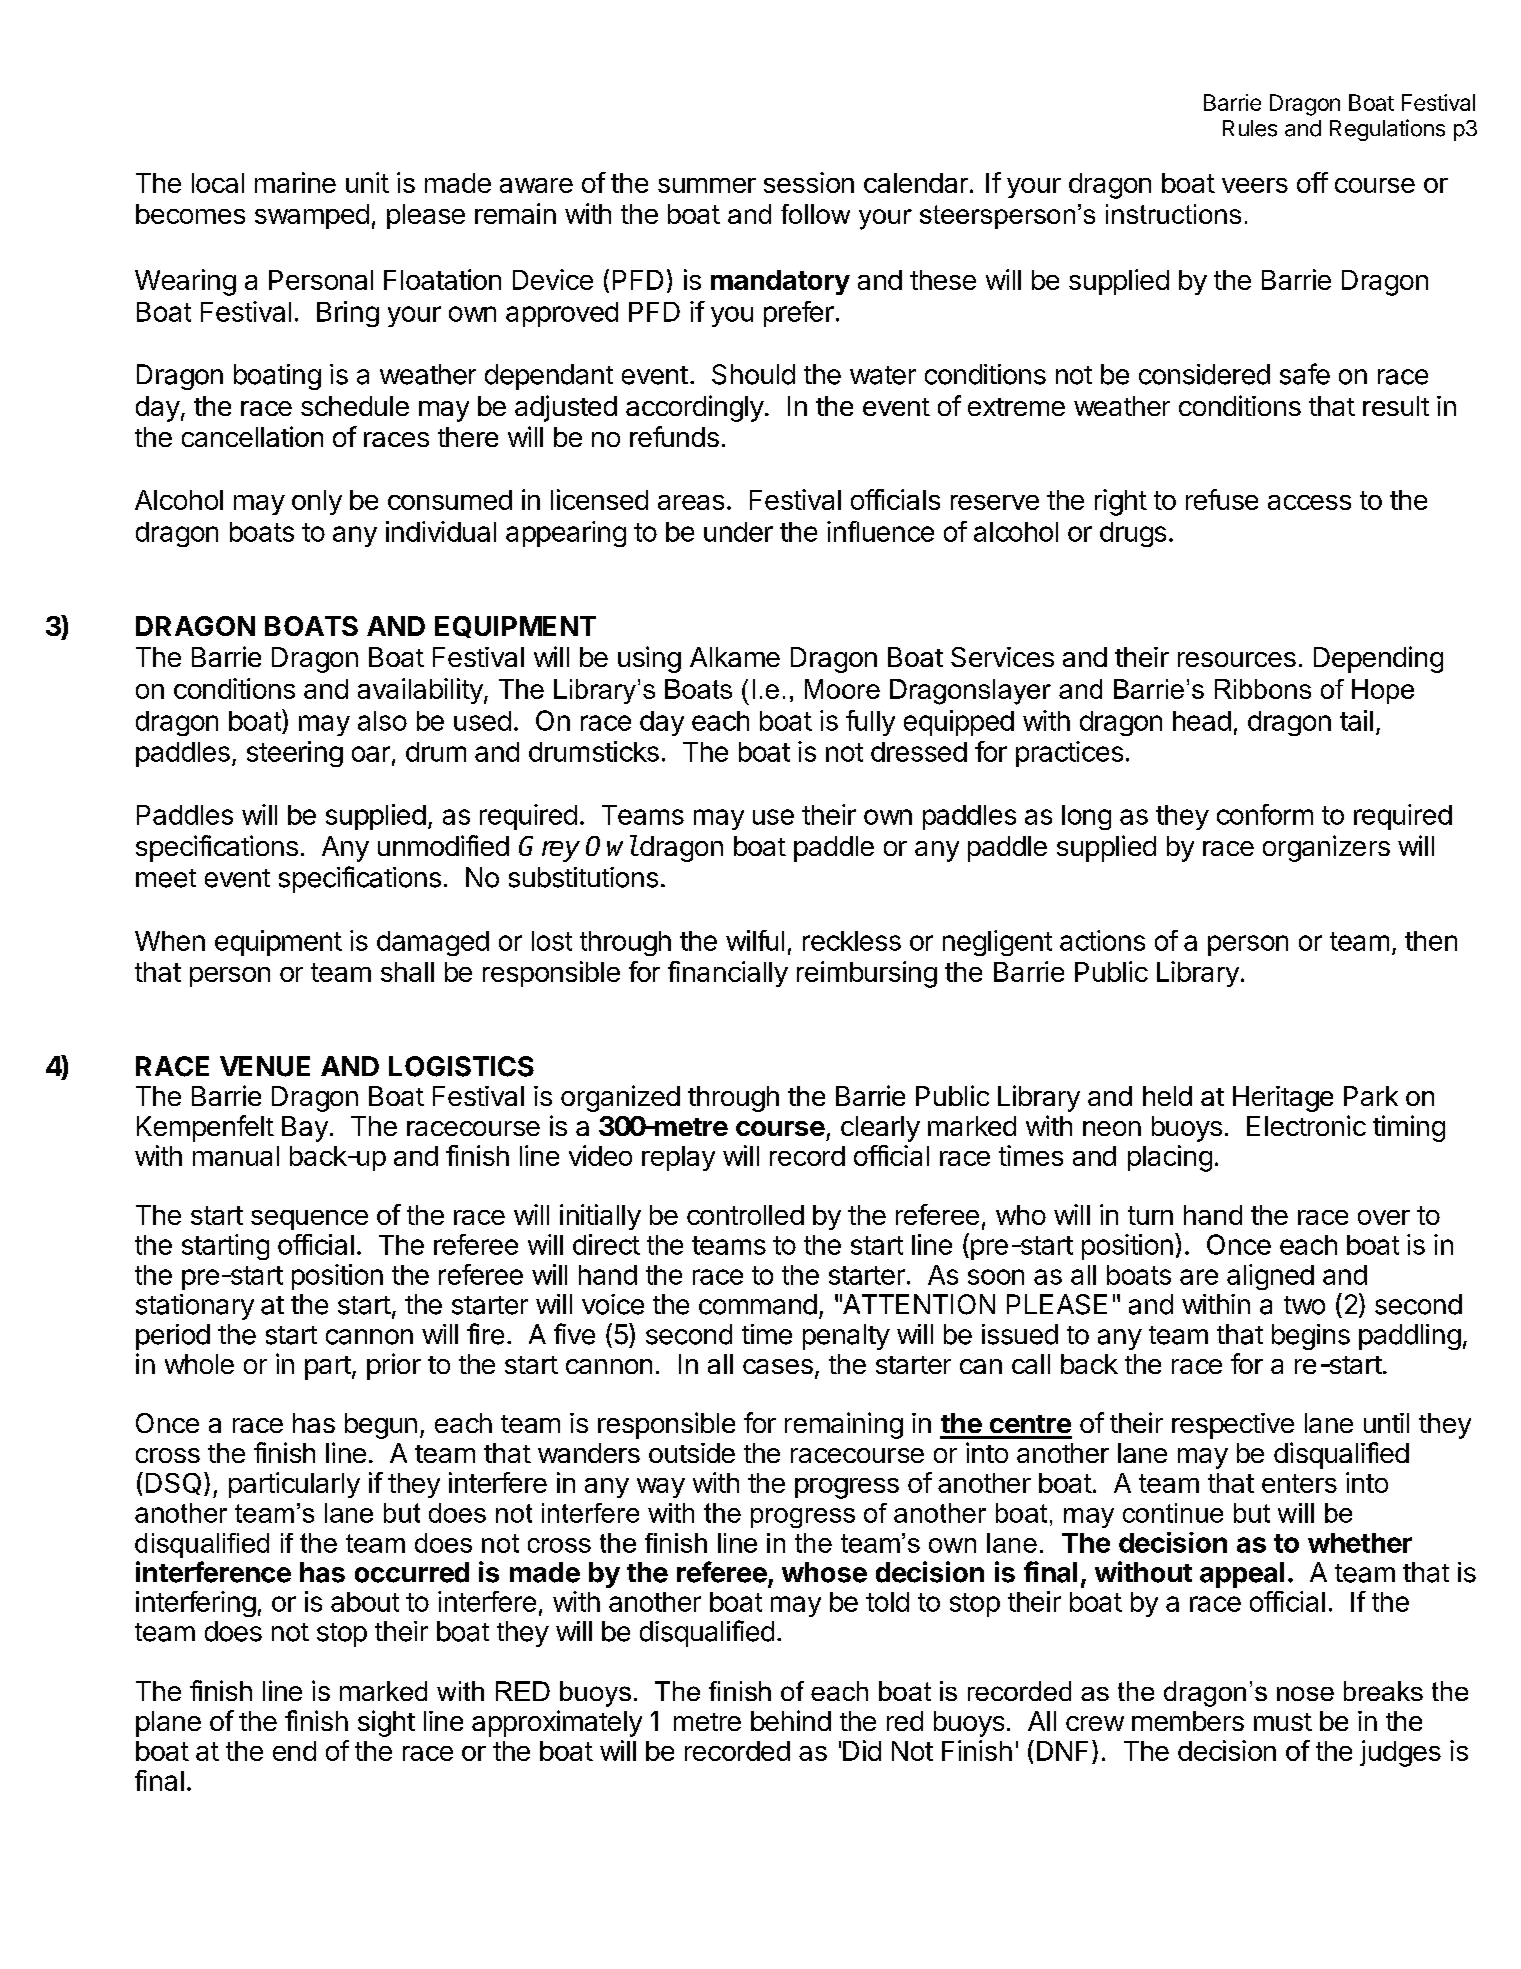  Describe the element at coordinates (407, 972) in the screenshot. I see `shall` at that location.
